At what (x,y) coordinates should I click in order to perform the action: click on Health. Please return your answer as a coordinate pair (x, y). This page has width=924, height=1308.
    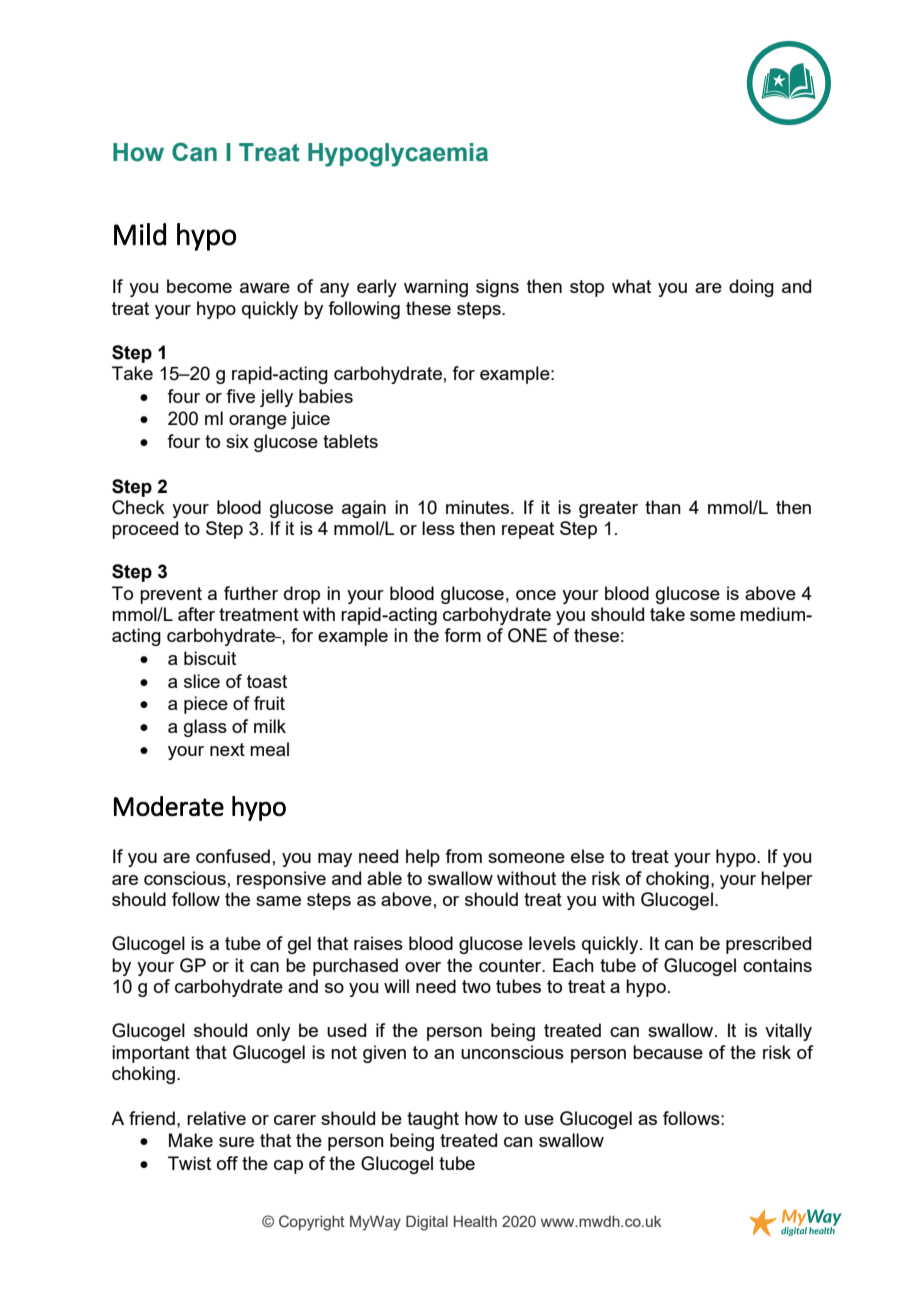
    Looking at the image, I should click on (475, 1221).
